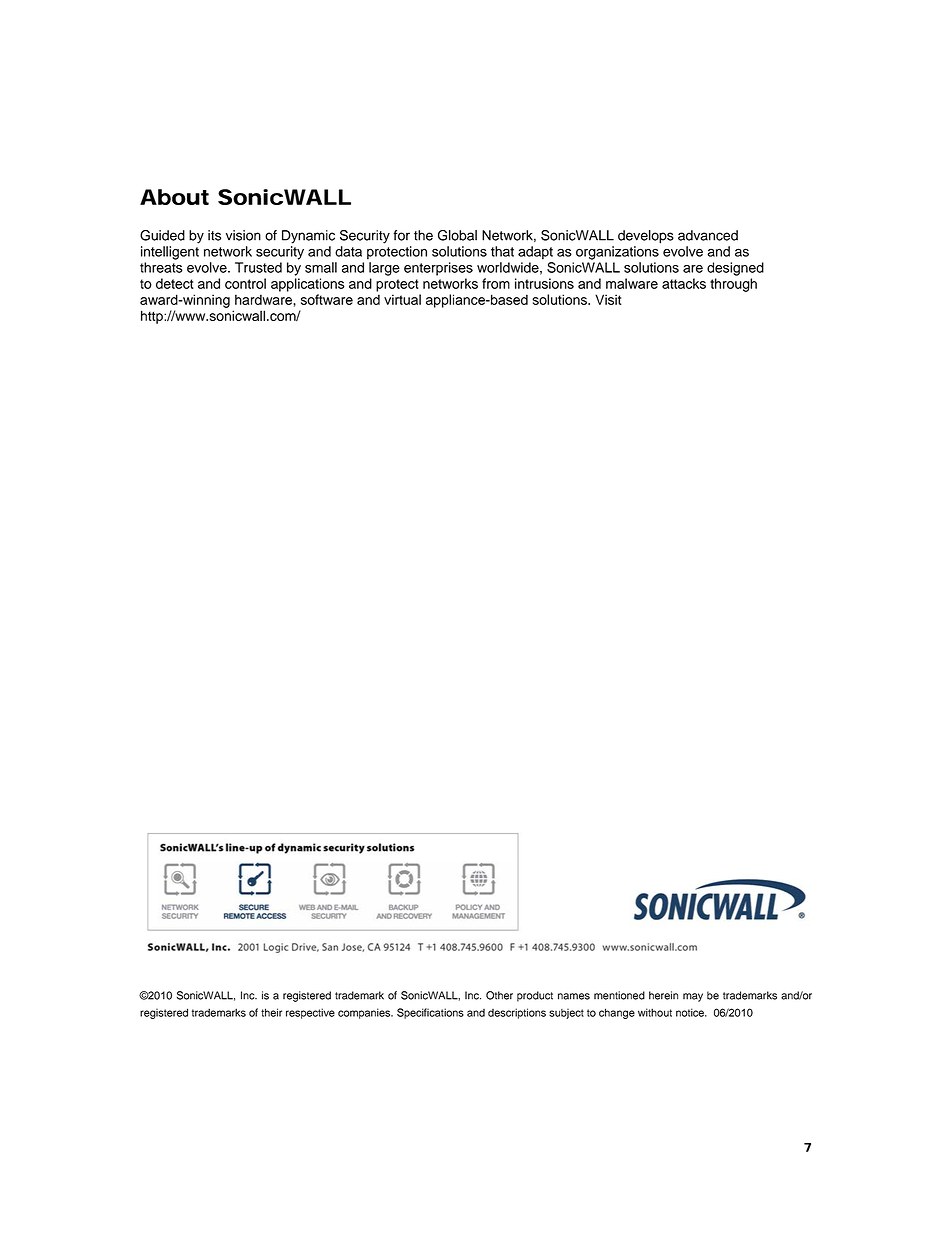 This screenshot has width=952, height=1233. I want to click on herein, so click(663, 995).
